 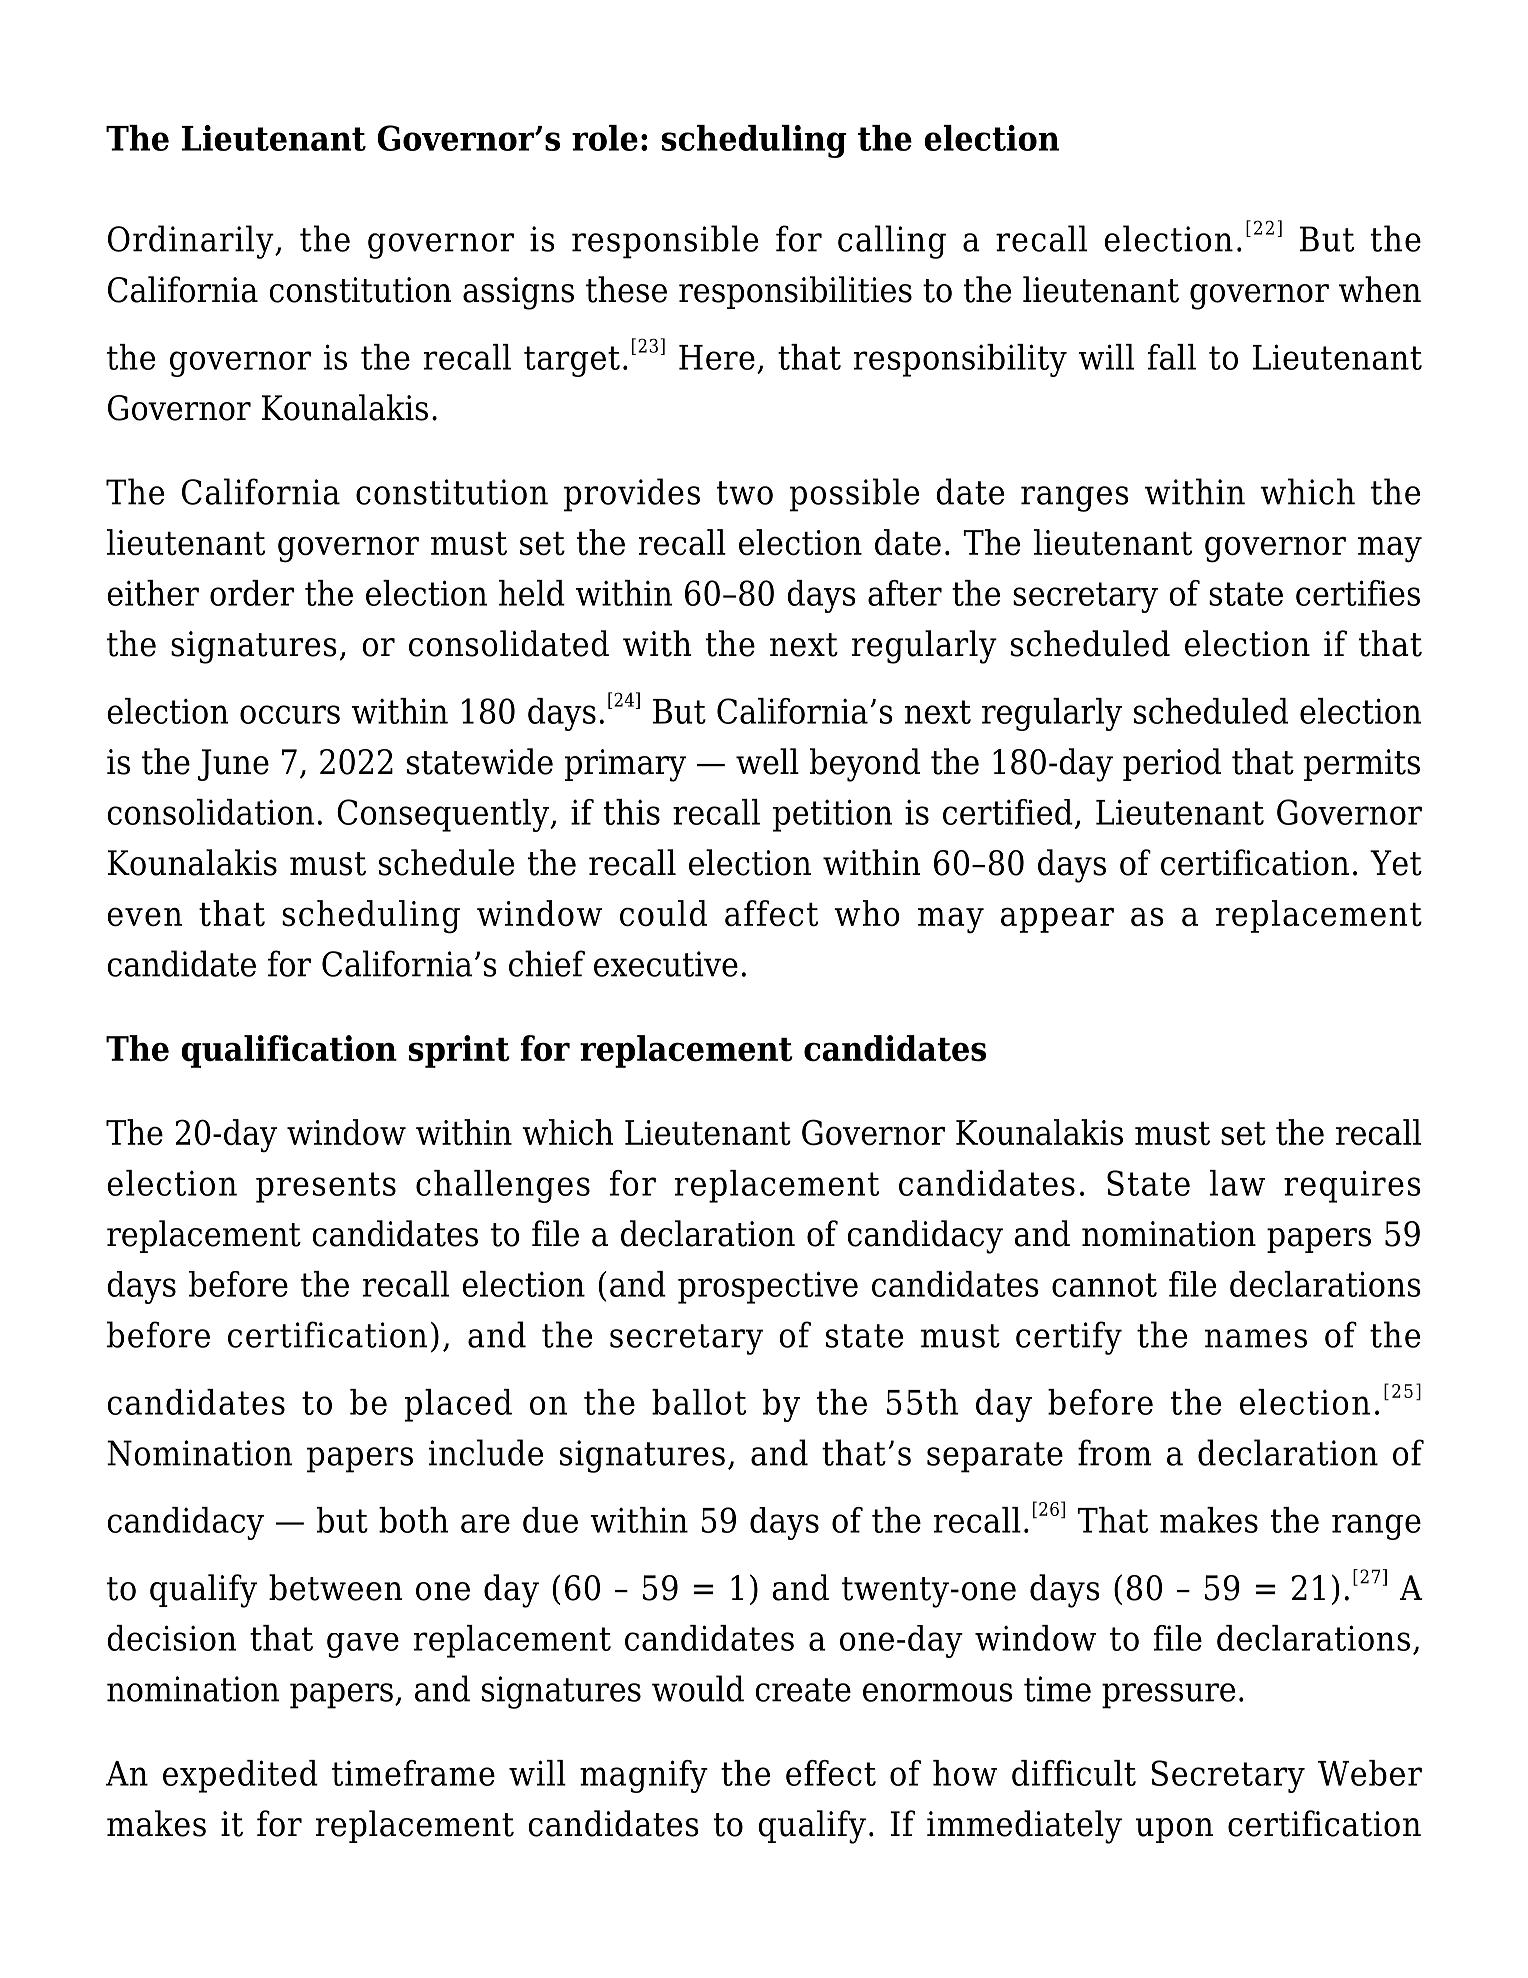 I want to click on responsible, so click(x=665, y=242).
